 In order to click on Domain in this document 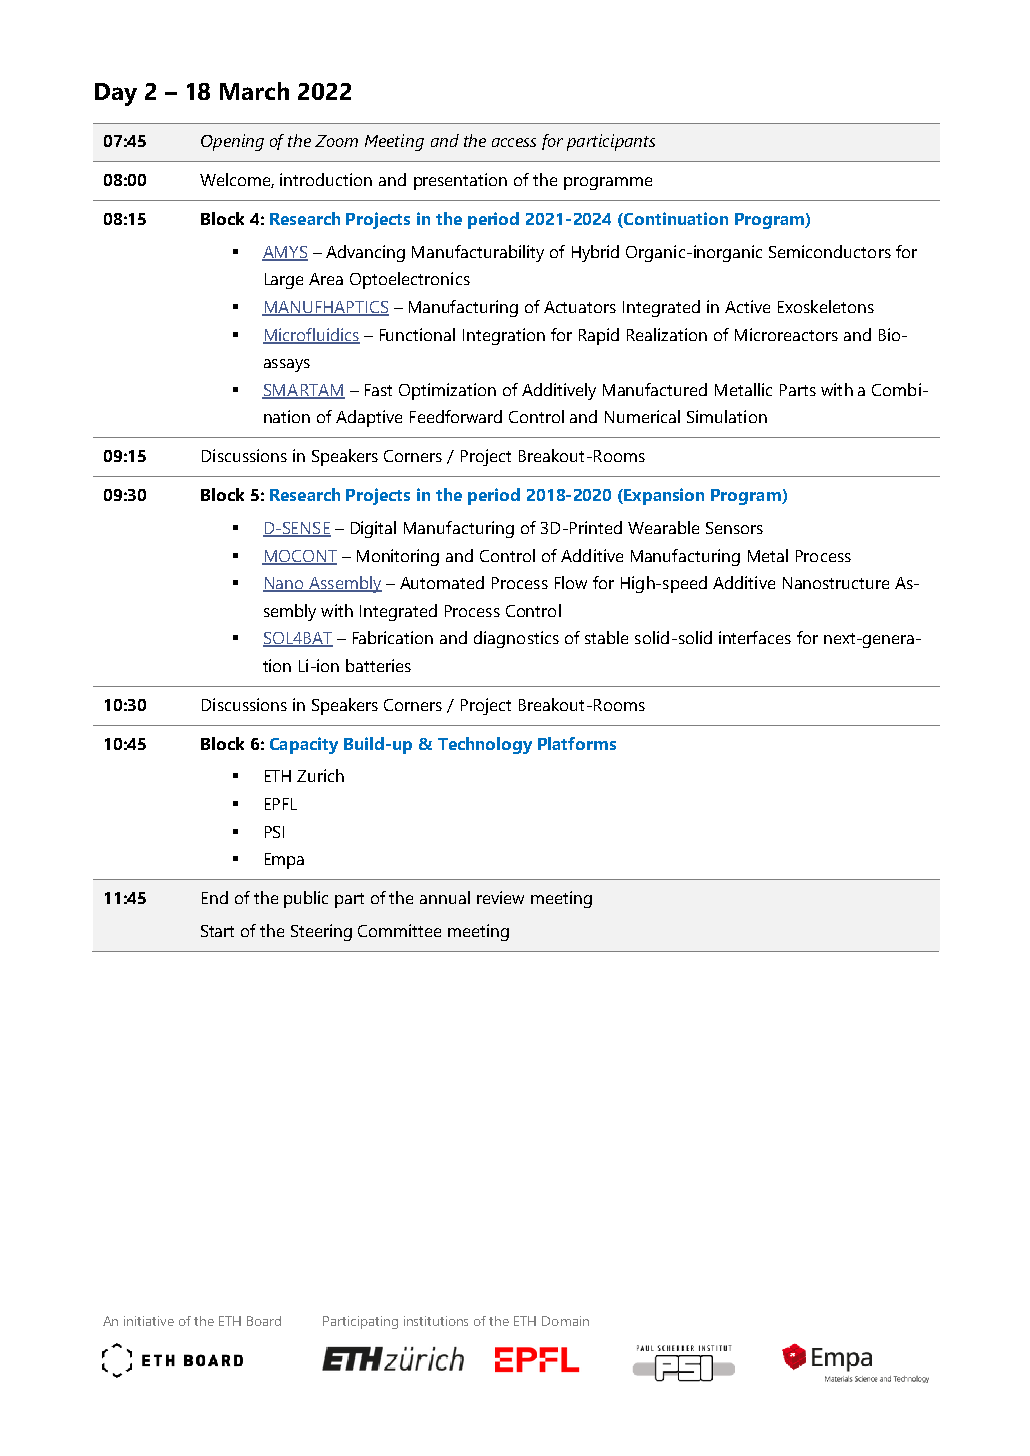, I will do `click(565, 1321)`.
